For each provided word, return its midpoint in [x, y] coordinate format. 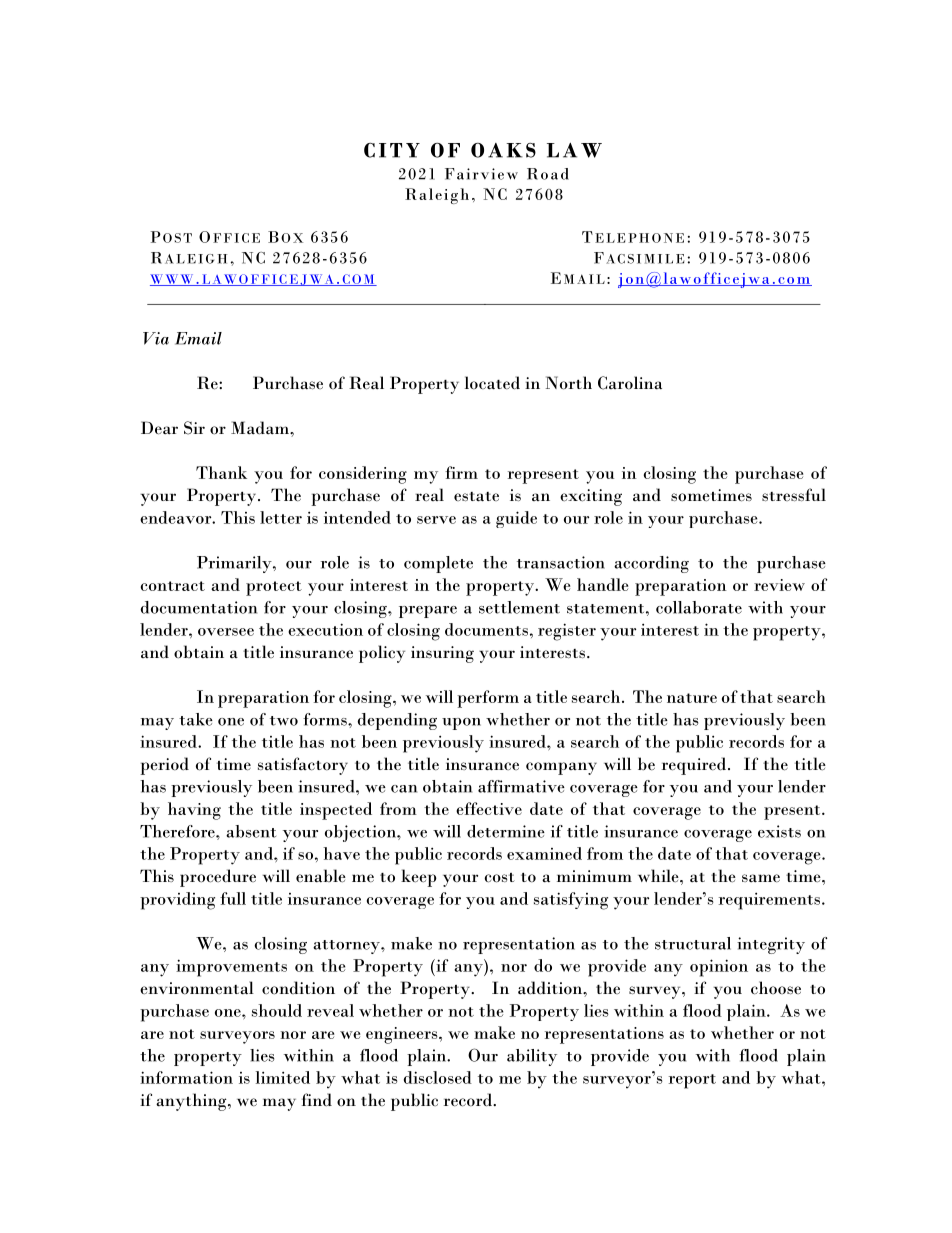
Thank [221, 472]
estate [476, 497]
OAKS [503, 150]
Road [548, 174]
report [692, 1081]
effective [489, 808]
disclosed [438, 1077]
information [186, 1077]
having [194, 811]
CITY [392, 150]
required [694, 766]
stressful [794, 494]
